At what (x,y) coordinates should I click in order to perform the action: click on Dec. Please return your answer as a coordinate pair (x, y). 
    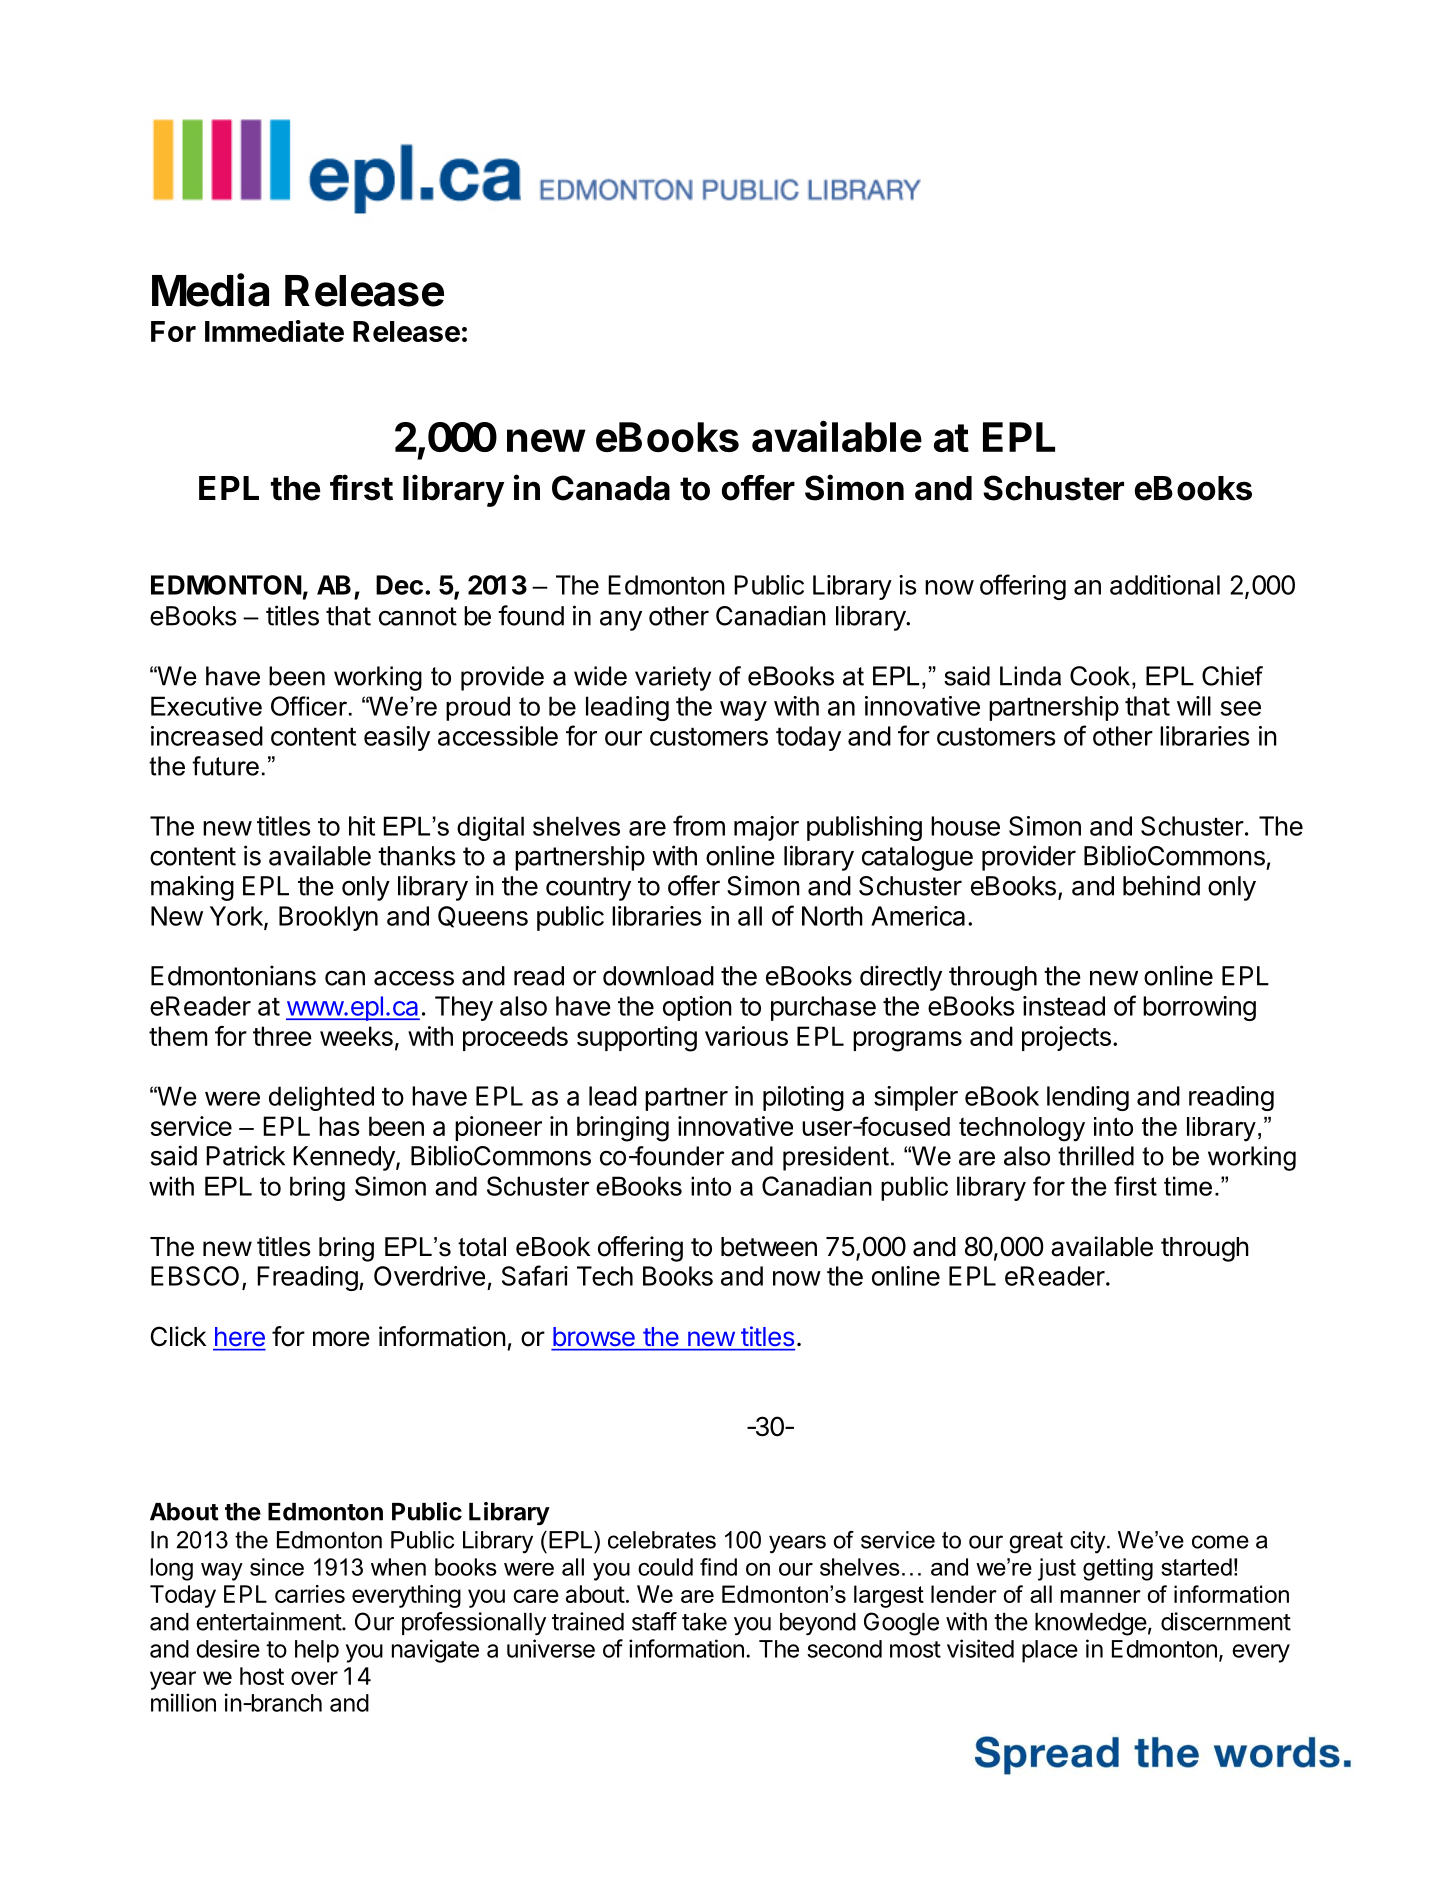
    Looking at the image, I should click on (399, 585).
